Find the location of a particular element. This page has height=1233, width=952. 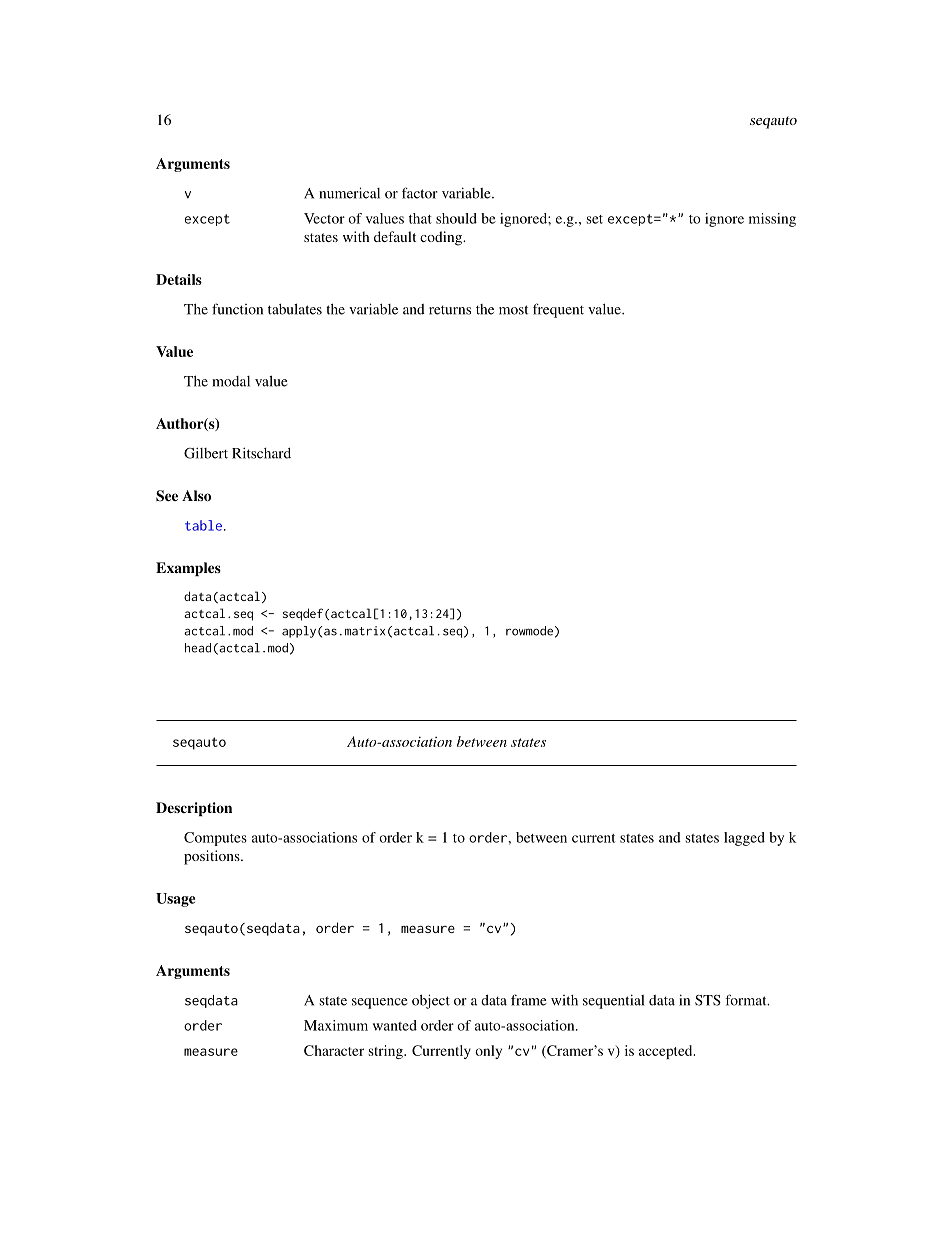

lagged is located at coordinates (744, 839).
